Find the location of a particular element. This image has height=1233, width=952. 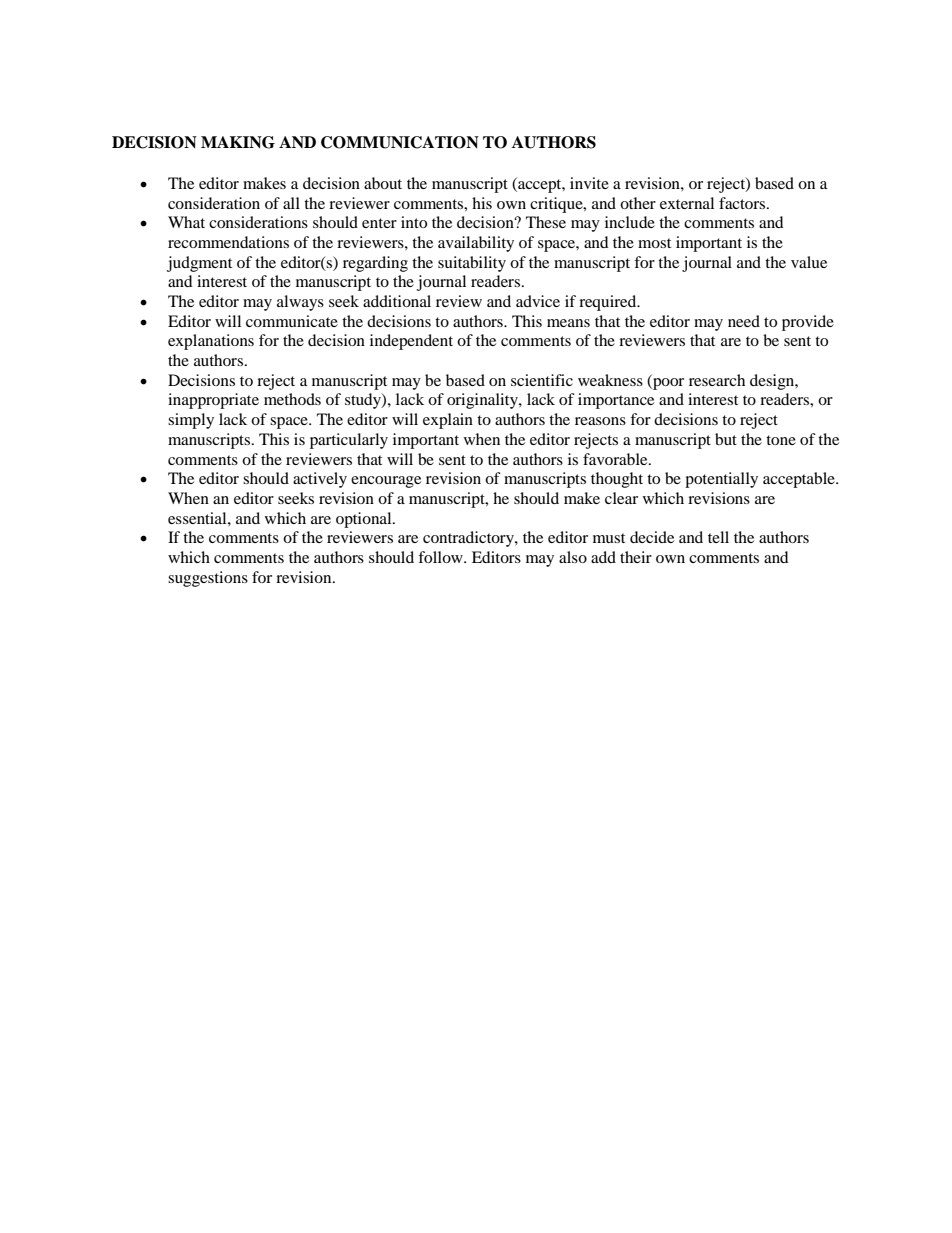

follow is located at coordinates (441, 557).
